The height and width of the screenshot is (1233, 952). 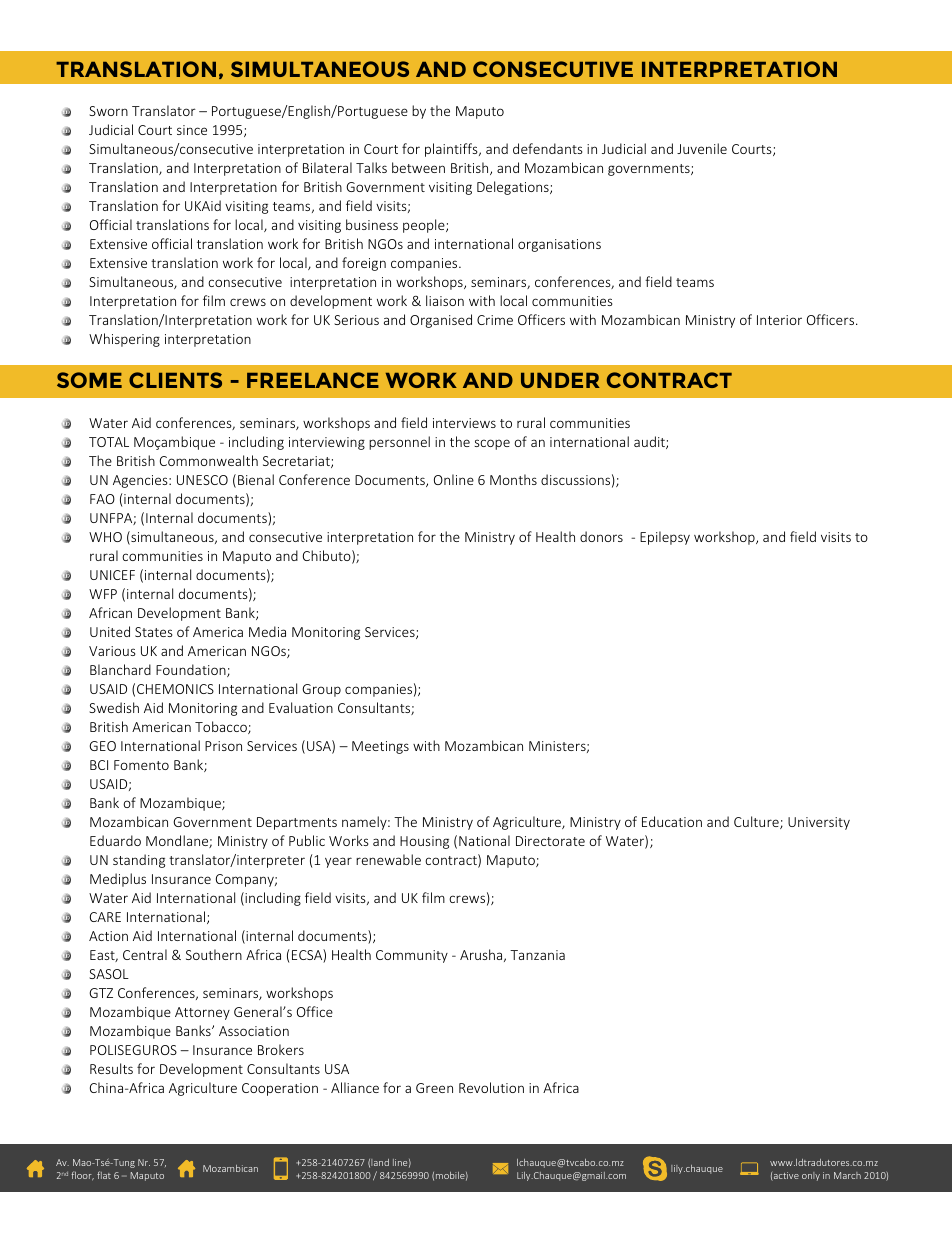 I want to click on between, so click(x=418, y=167).
